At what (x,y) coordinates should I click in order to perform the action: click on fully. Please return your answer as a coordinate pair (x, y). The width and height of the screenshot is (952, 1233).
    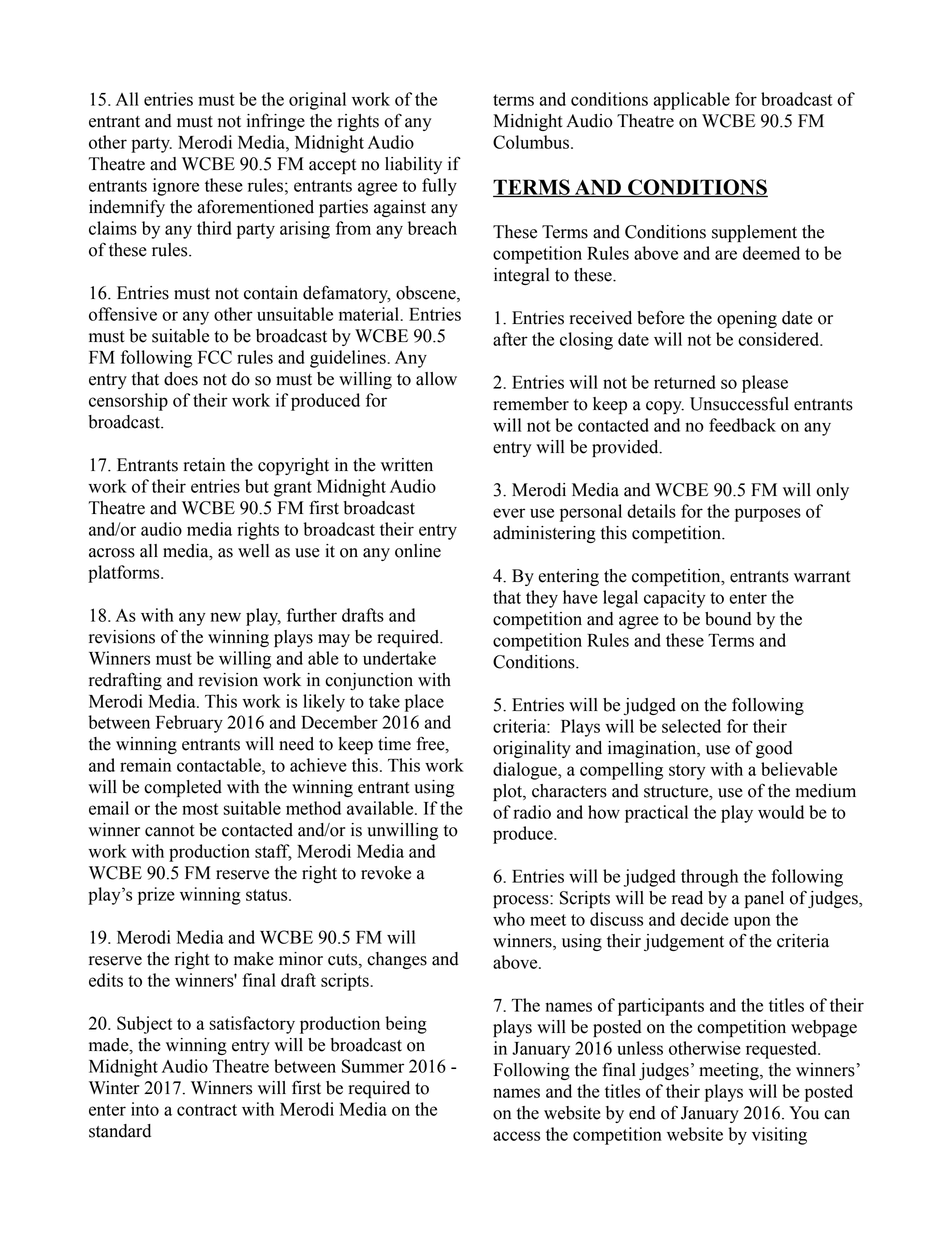
    Looking at the image, I should click on (439, 187).
